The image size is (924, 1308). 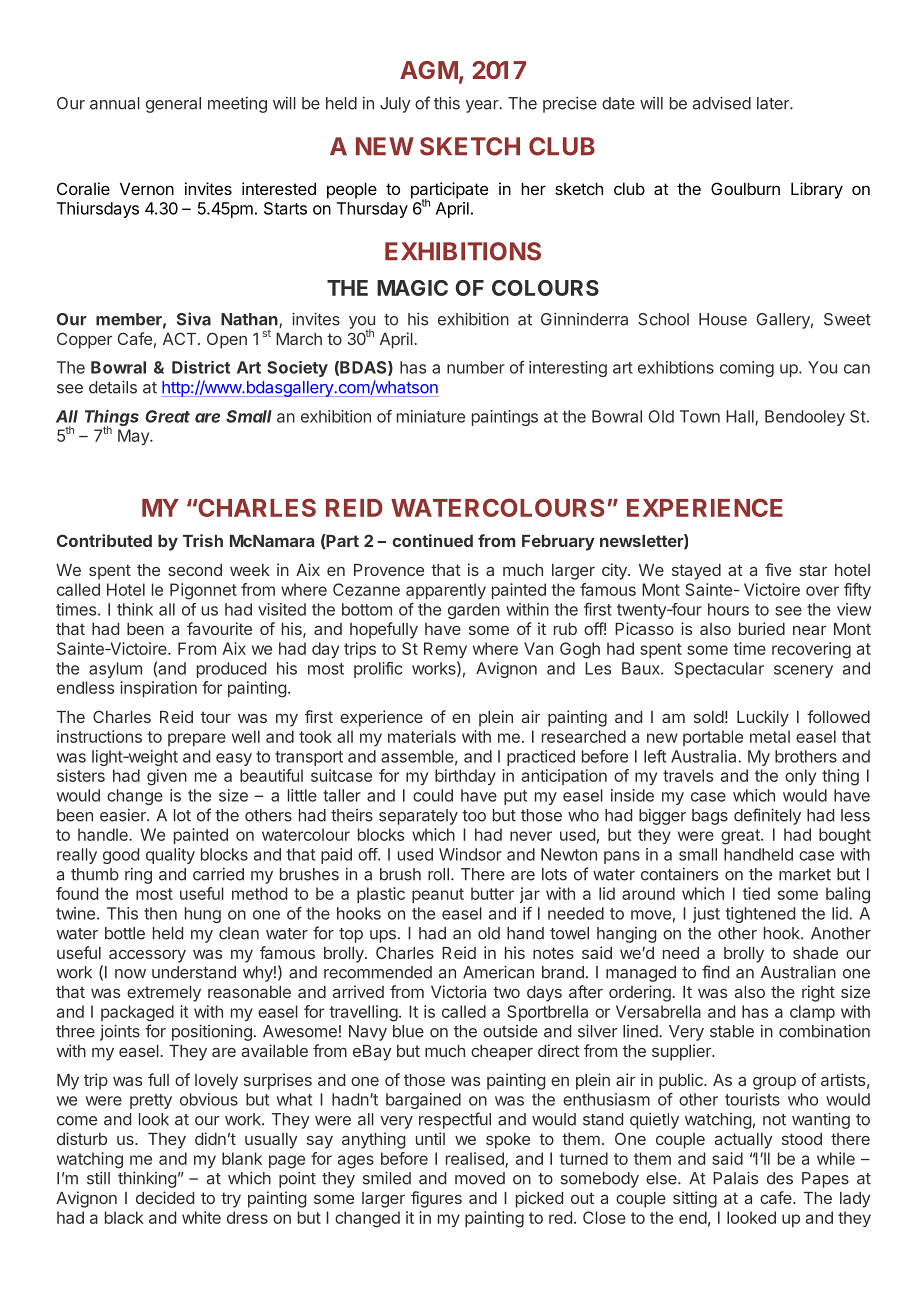 What do you see at coordinates (432, 540) in the screenshot?
I see `continued` at bounding box center [432, 540].
